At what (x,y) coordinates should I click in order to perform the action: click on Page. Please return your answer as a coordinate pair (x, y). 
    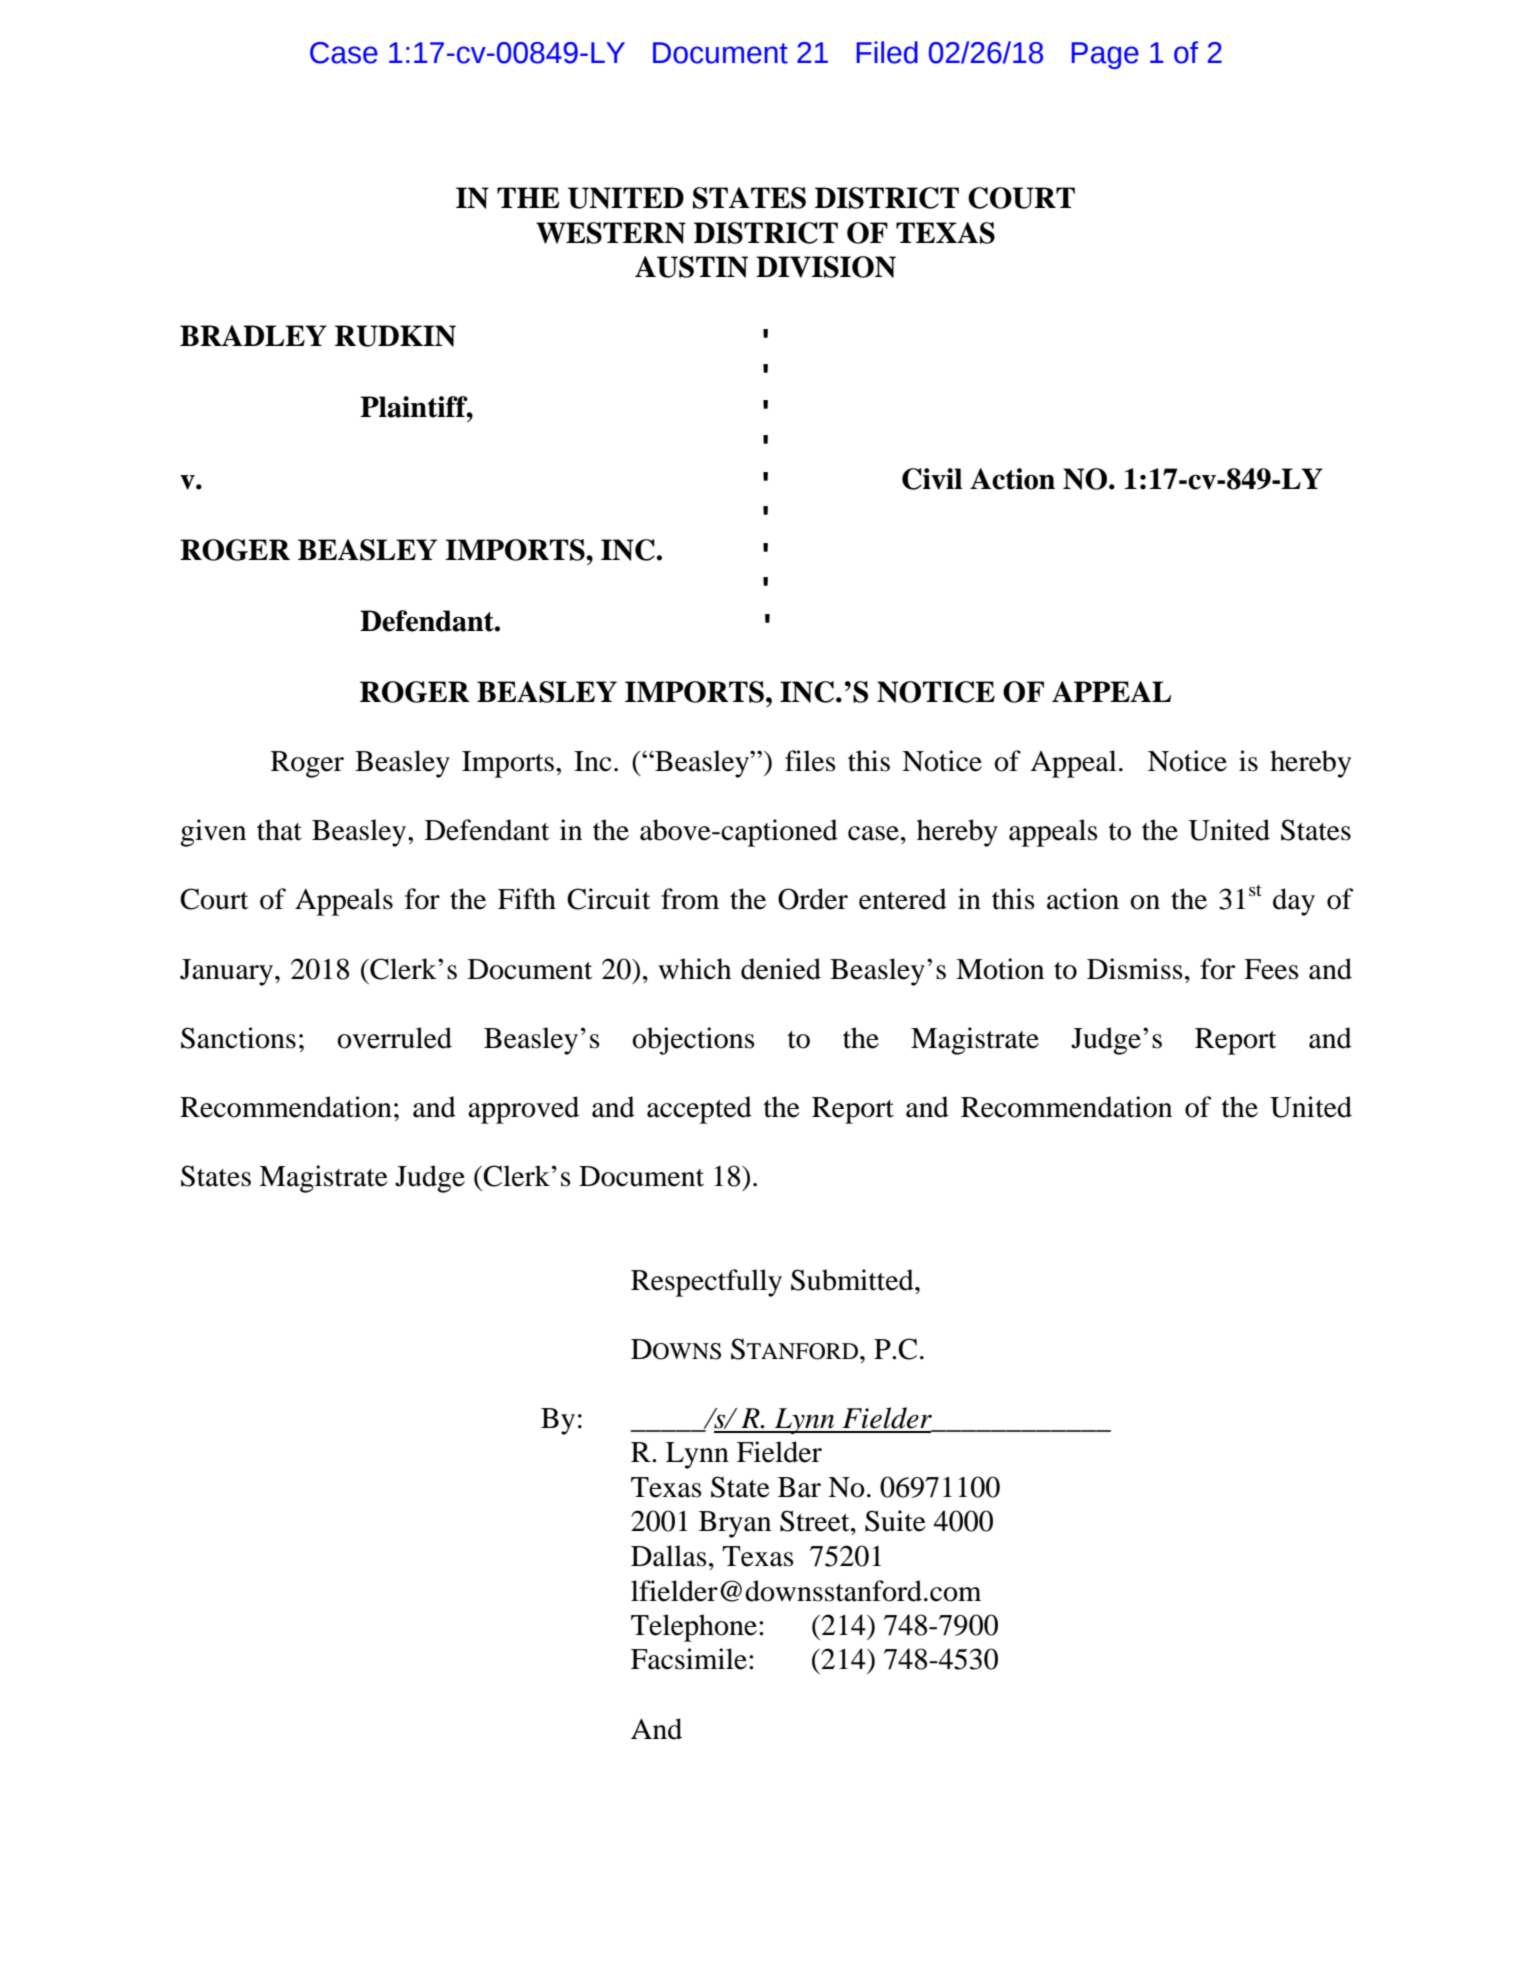
    Looking at the image, I should click on (1105, 55).
